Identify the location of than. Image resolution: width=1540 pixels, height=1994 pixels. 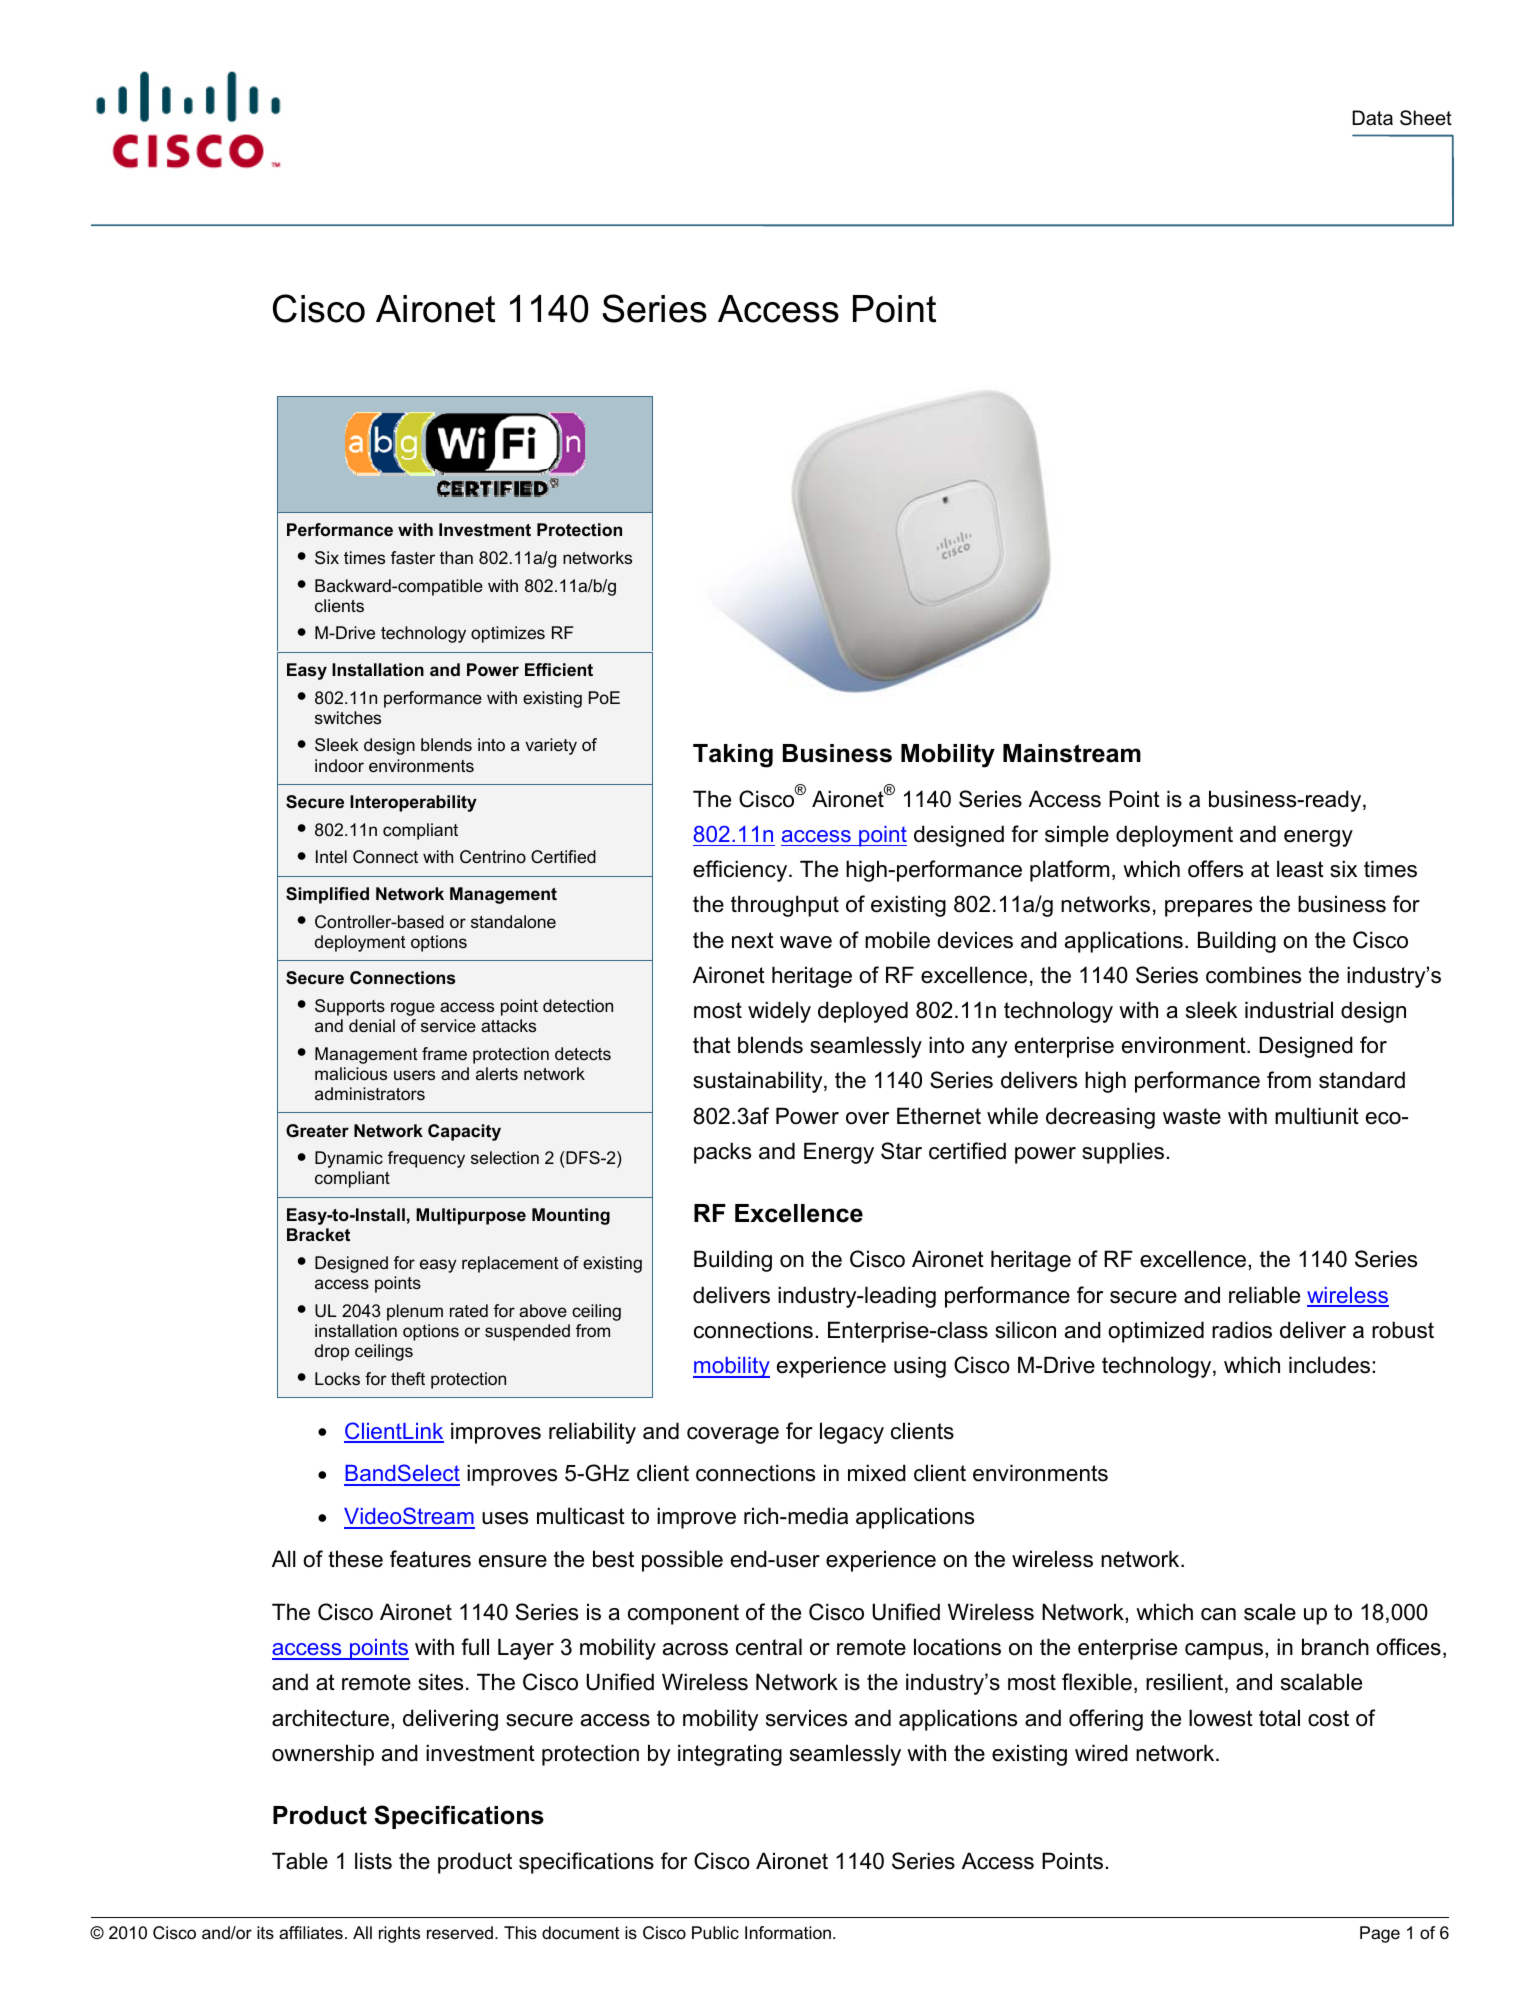
(456, 557).
